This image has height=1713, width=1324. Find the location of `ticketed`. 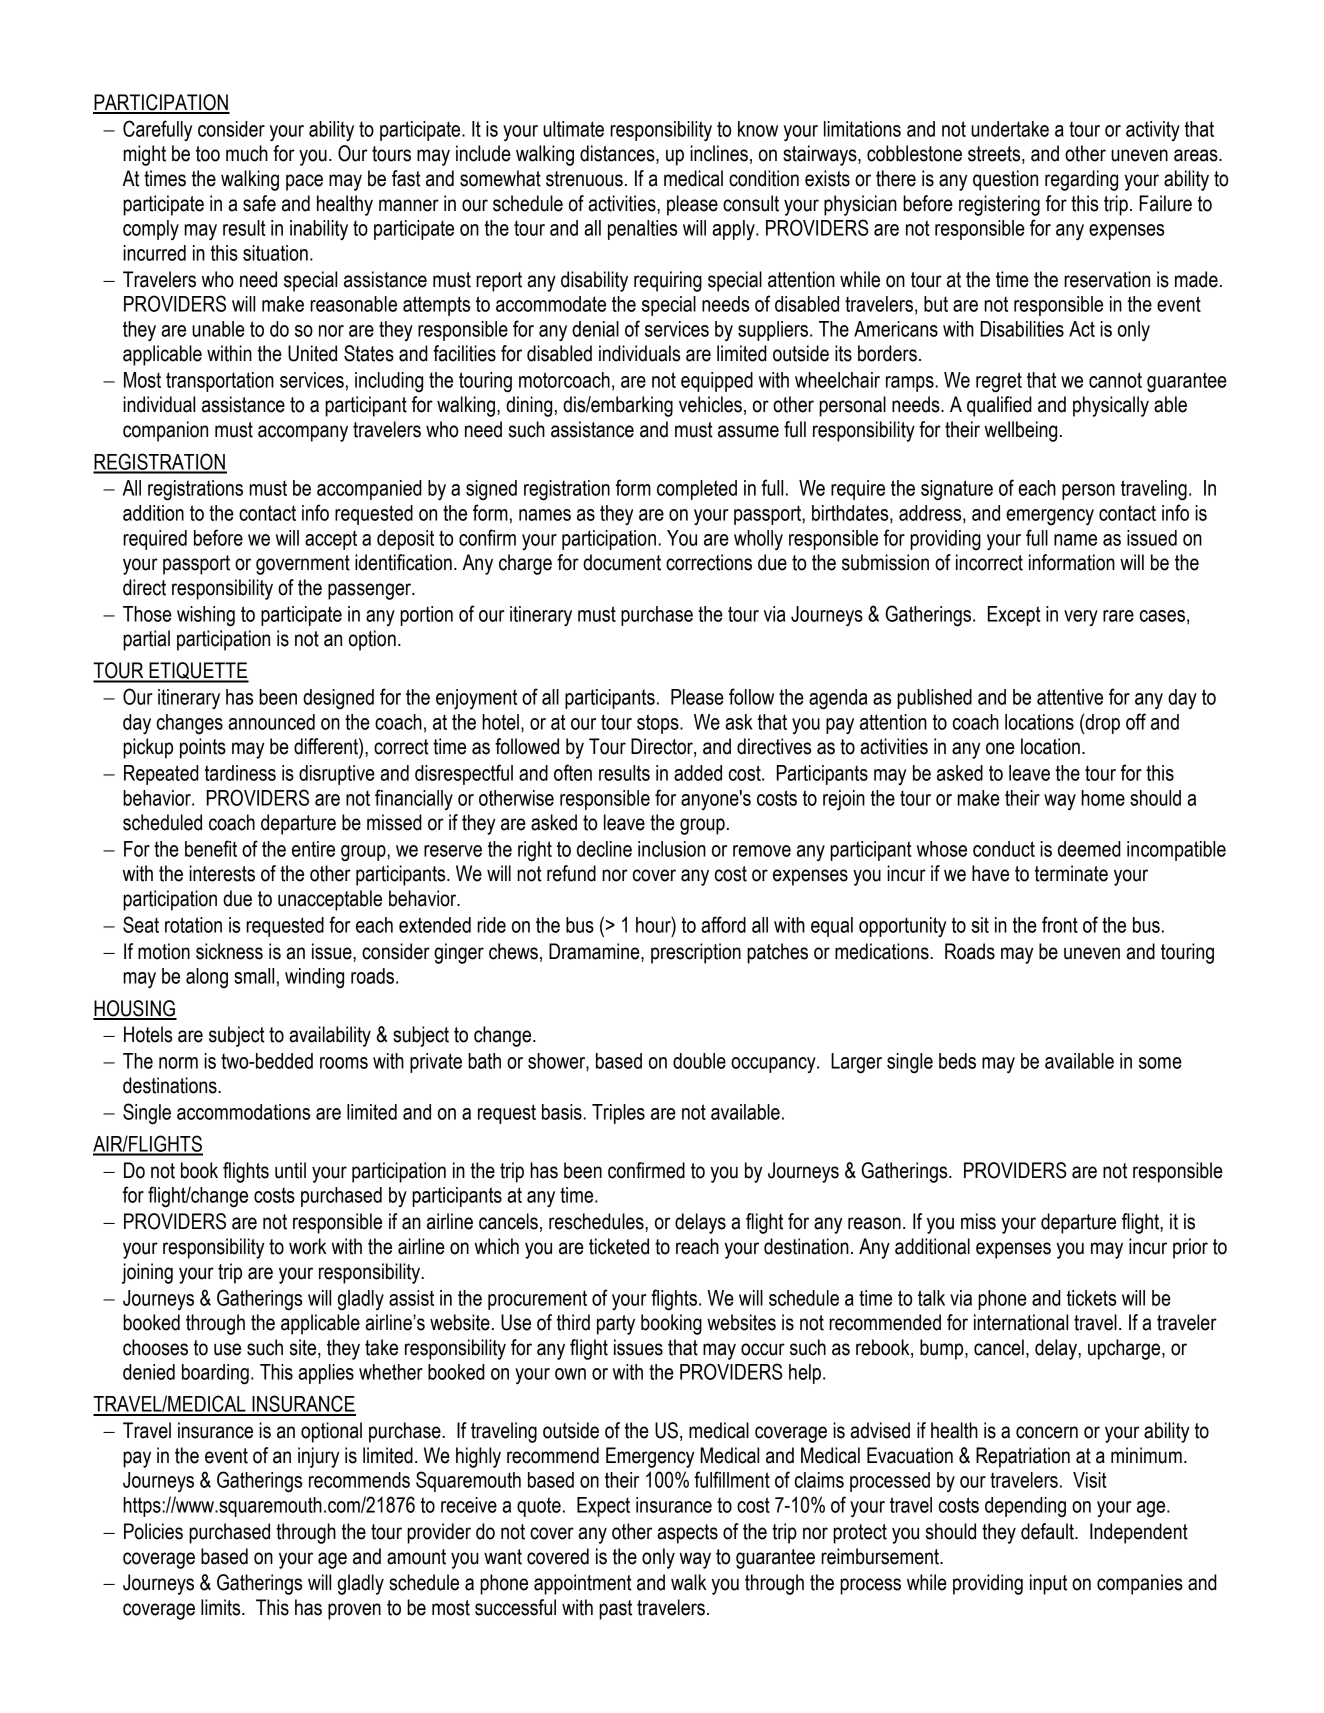

ticketed is located at coordinates (619, 1246).
